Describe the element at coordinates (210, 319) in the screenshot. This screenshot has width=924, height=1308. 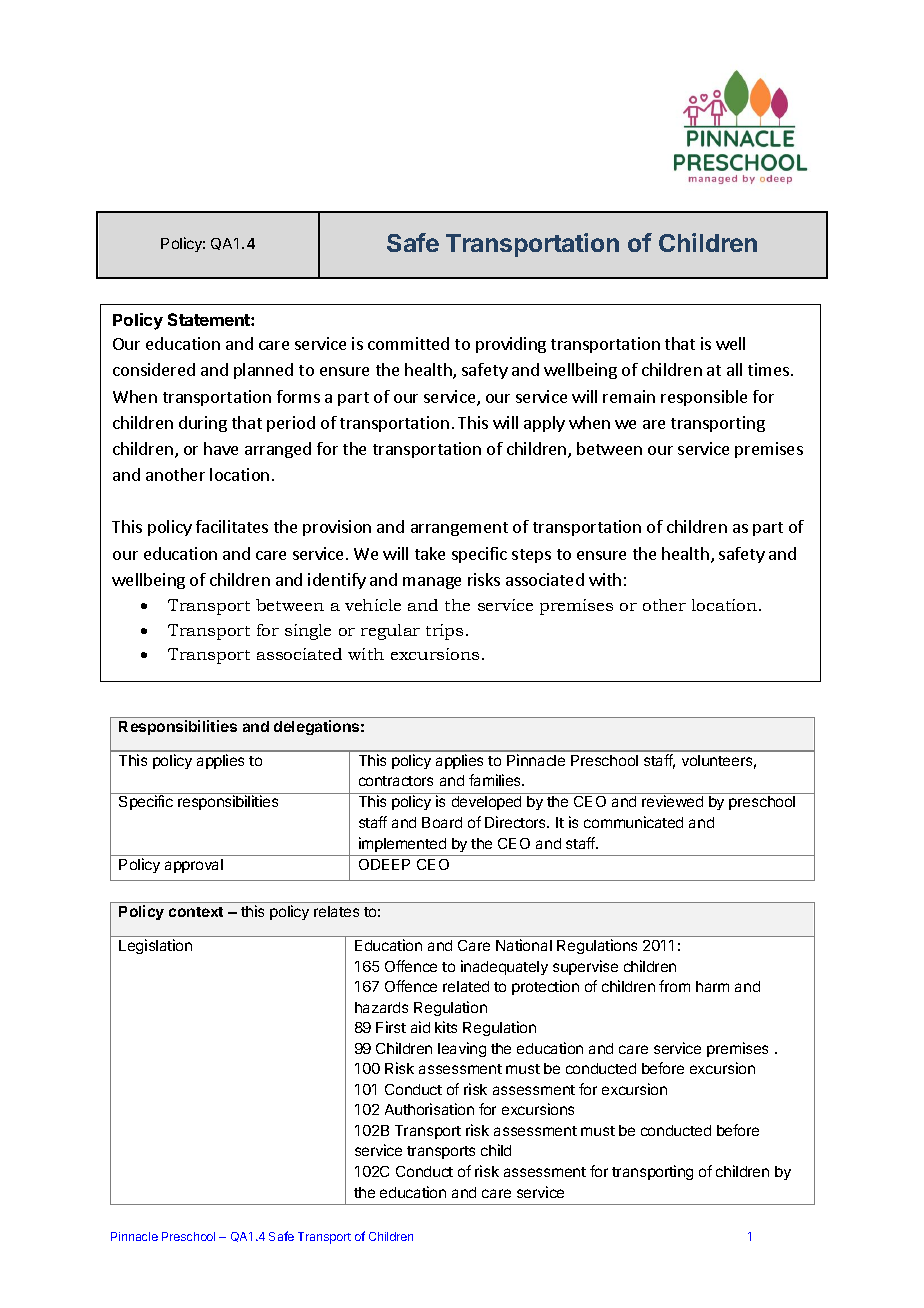
I see `Statement` at that location.
